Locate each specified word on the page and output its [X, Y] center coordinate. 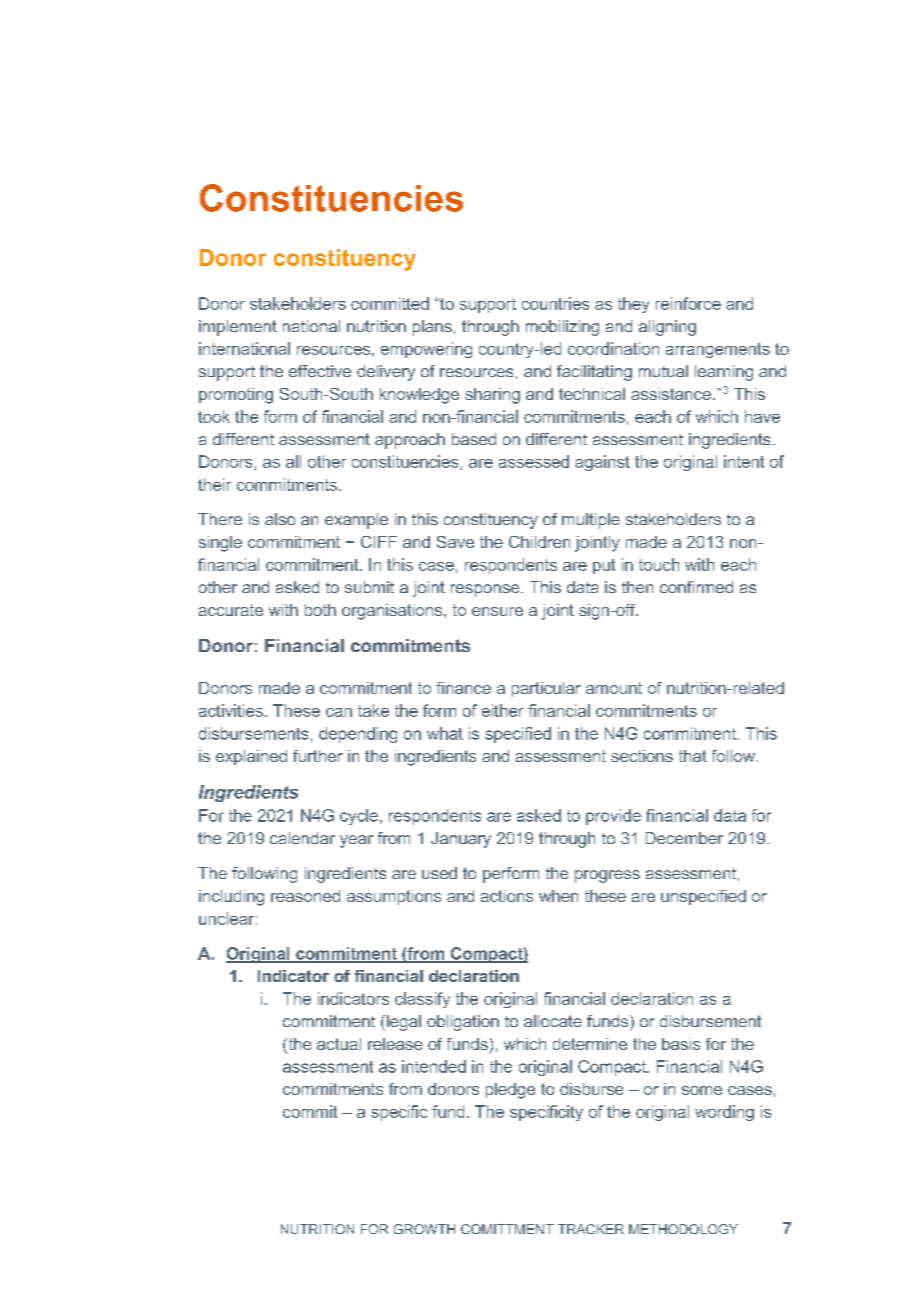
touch [659, 564]
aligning [667, 328]
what [445, 733]
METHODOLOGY [683, 1229]
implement [238, 328]
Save [455, 542]
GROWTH [424, 1229]
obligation [463, 1023]
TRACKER [591, 1229]
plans [432, 328]
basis [681, 1044]
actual [339, 1044]
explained [251, 757]
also [280, 519]
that [693, 756]
